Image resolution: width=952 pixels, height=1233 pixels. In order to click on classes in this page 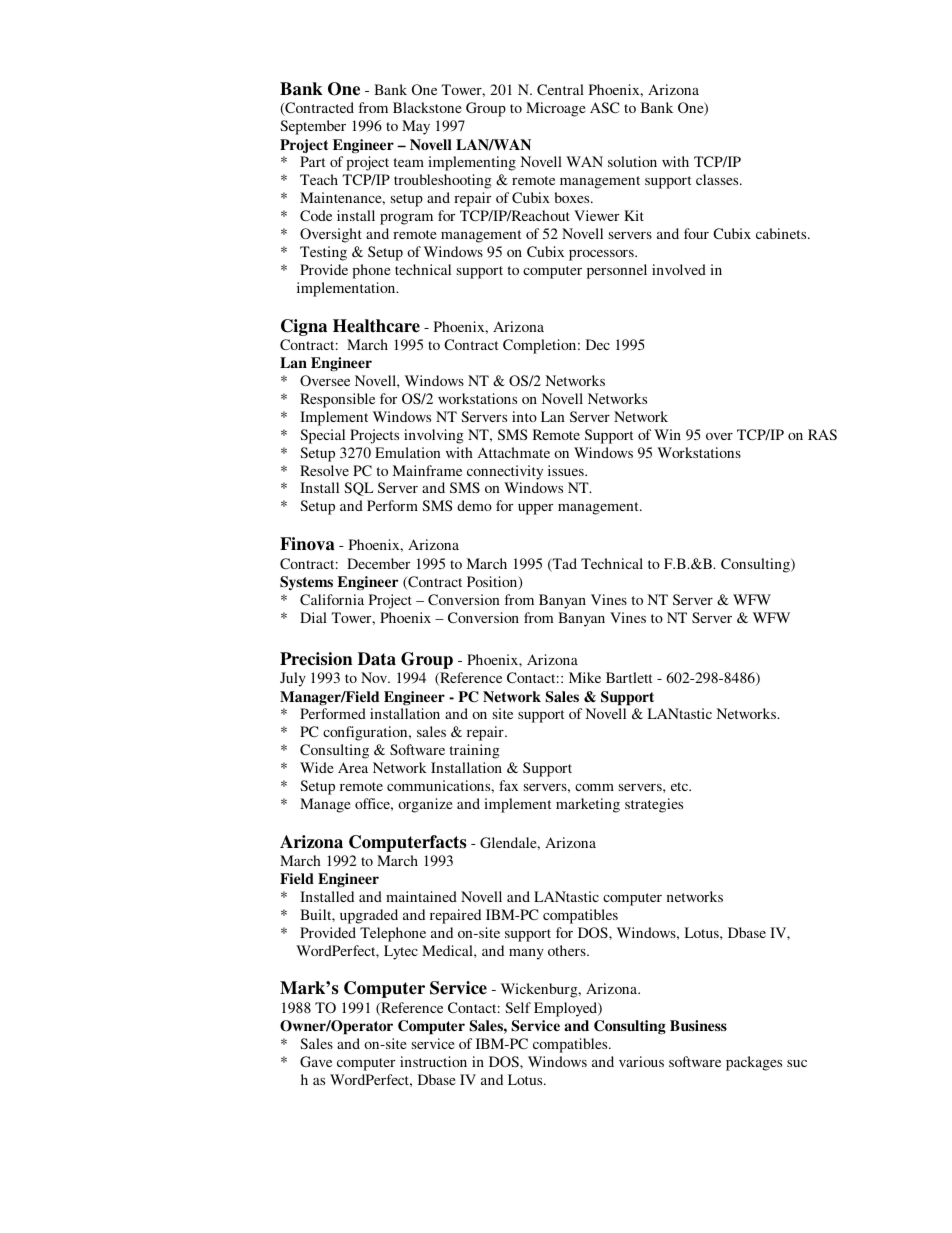, I will do `click(718, 179)`.
